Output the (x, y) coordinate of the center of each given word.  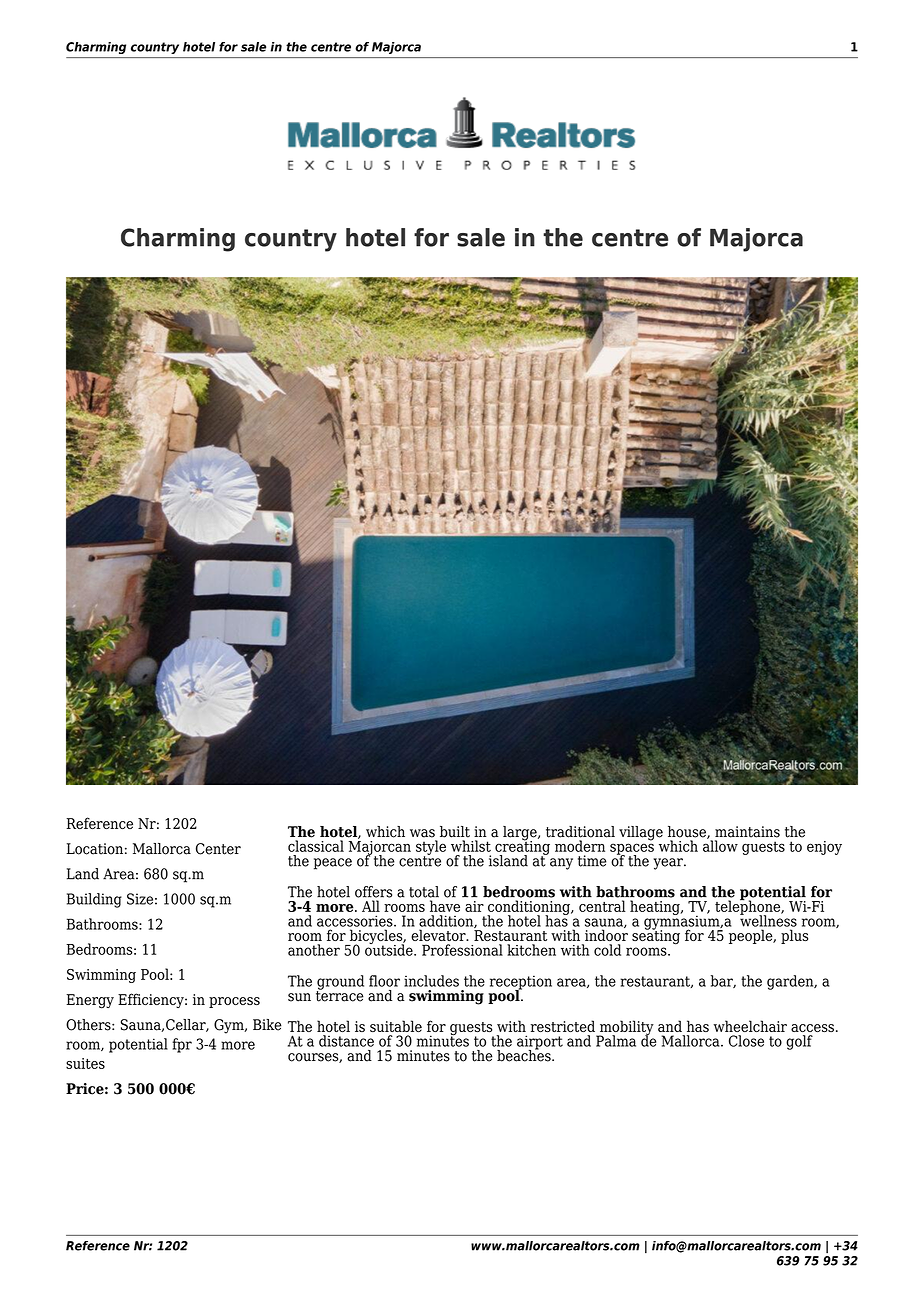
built (455, 832)
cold (607, 950)
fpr (182, 1045)
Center (218, 849)
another (314, 950)
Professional (462, 950)
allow (720, 845)
